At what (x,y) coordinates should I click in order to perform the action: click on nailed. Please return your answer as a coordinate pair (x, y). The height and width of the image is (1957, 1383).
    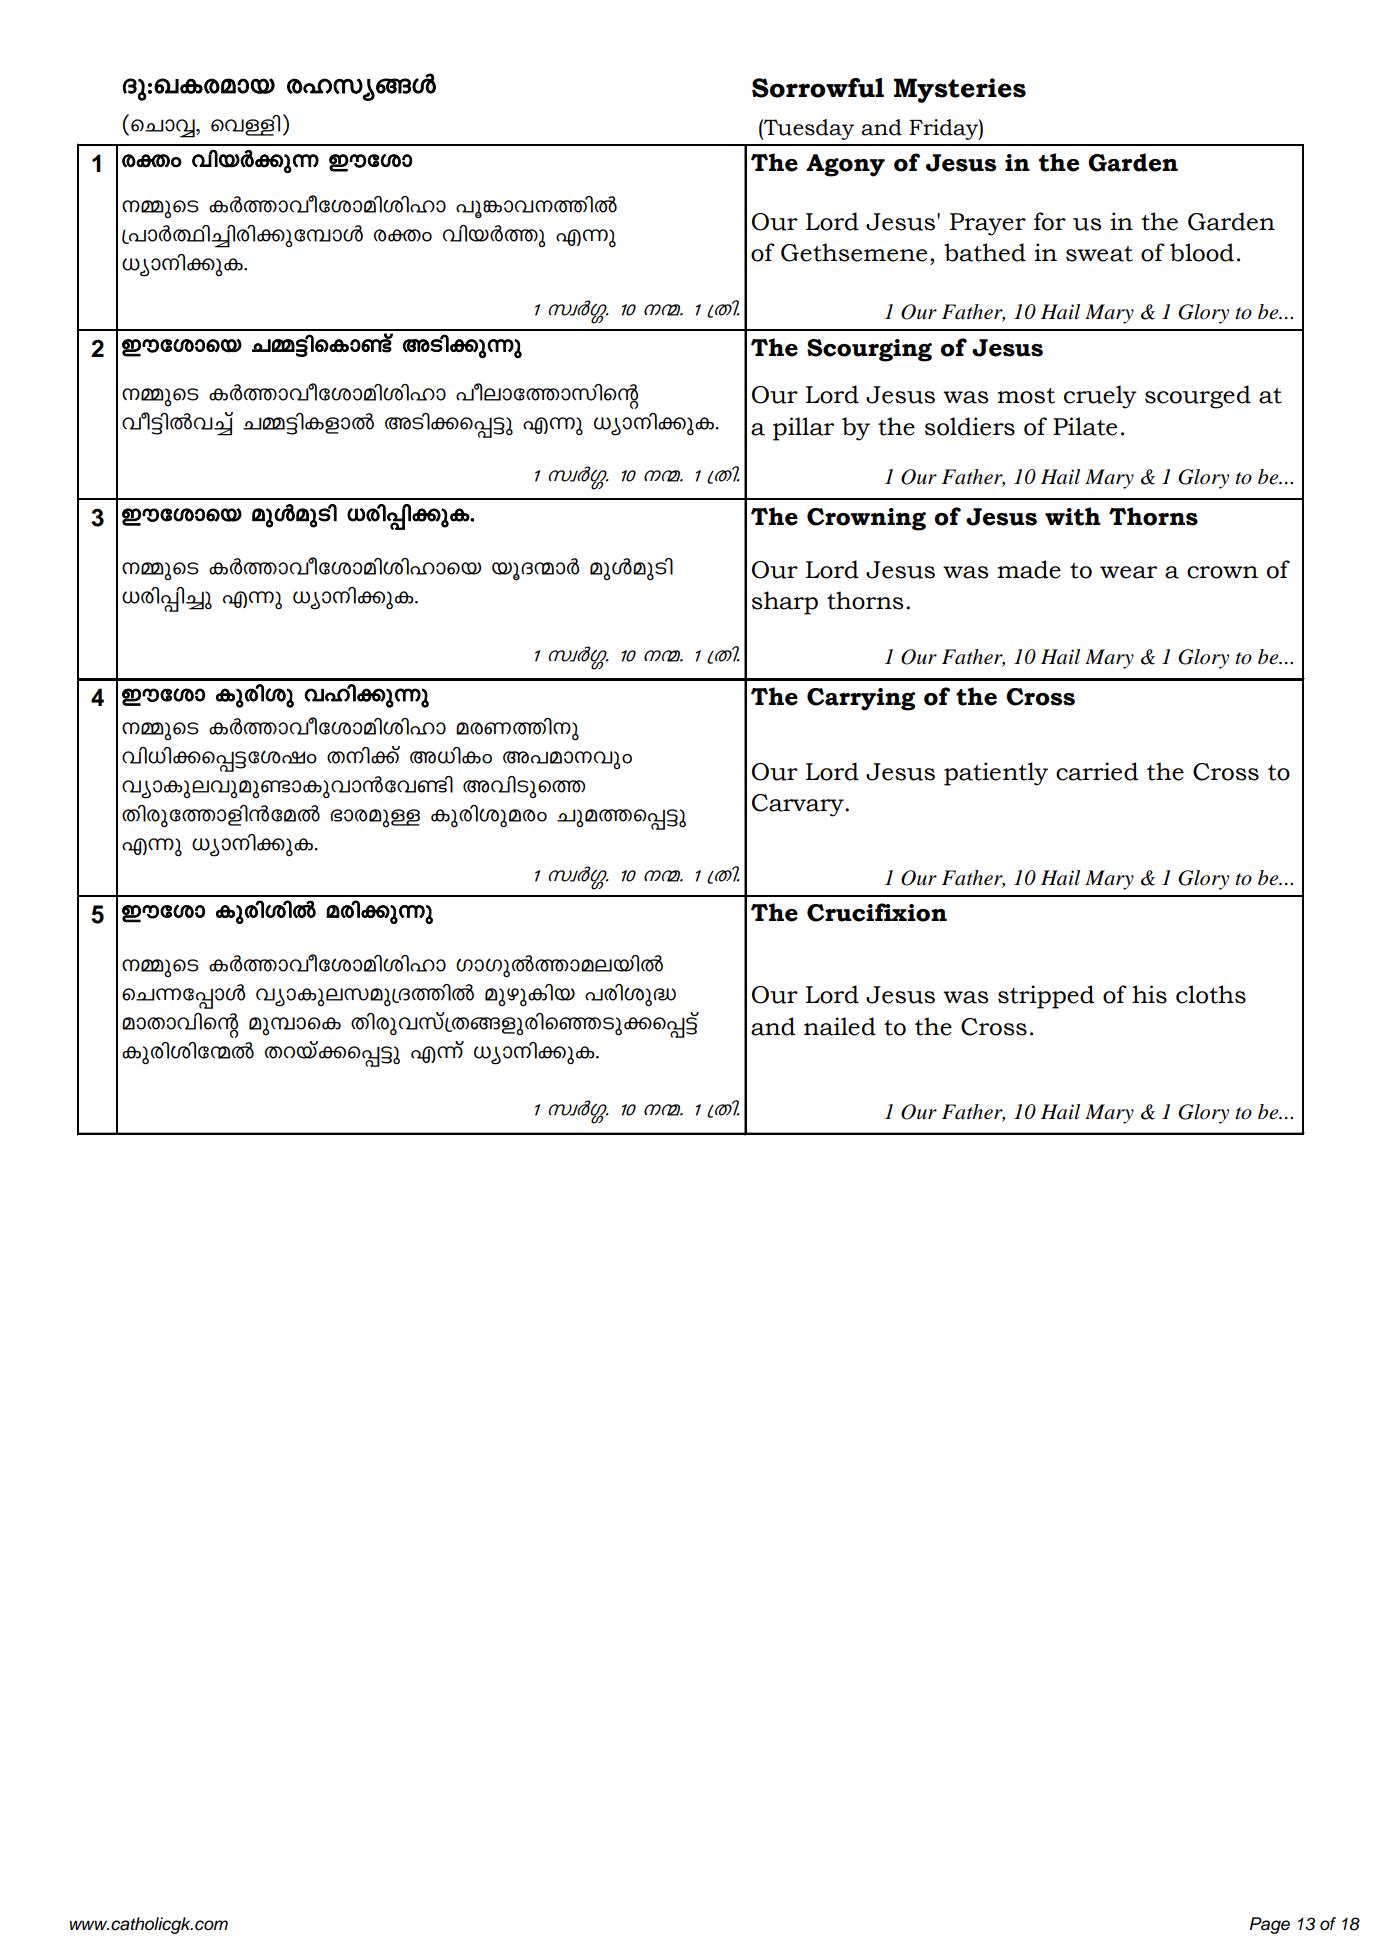
    Looking at the image, I should click on (840, 1026).
